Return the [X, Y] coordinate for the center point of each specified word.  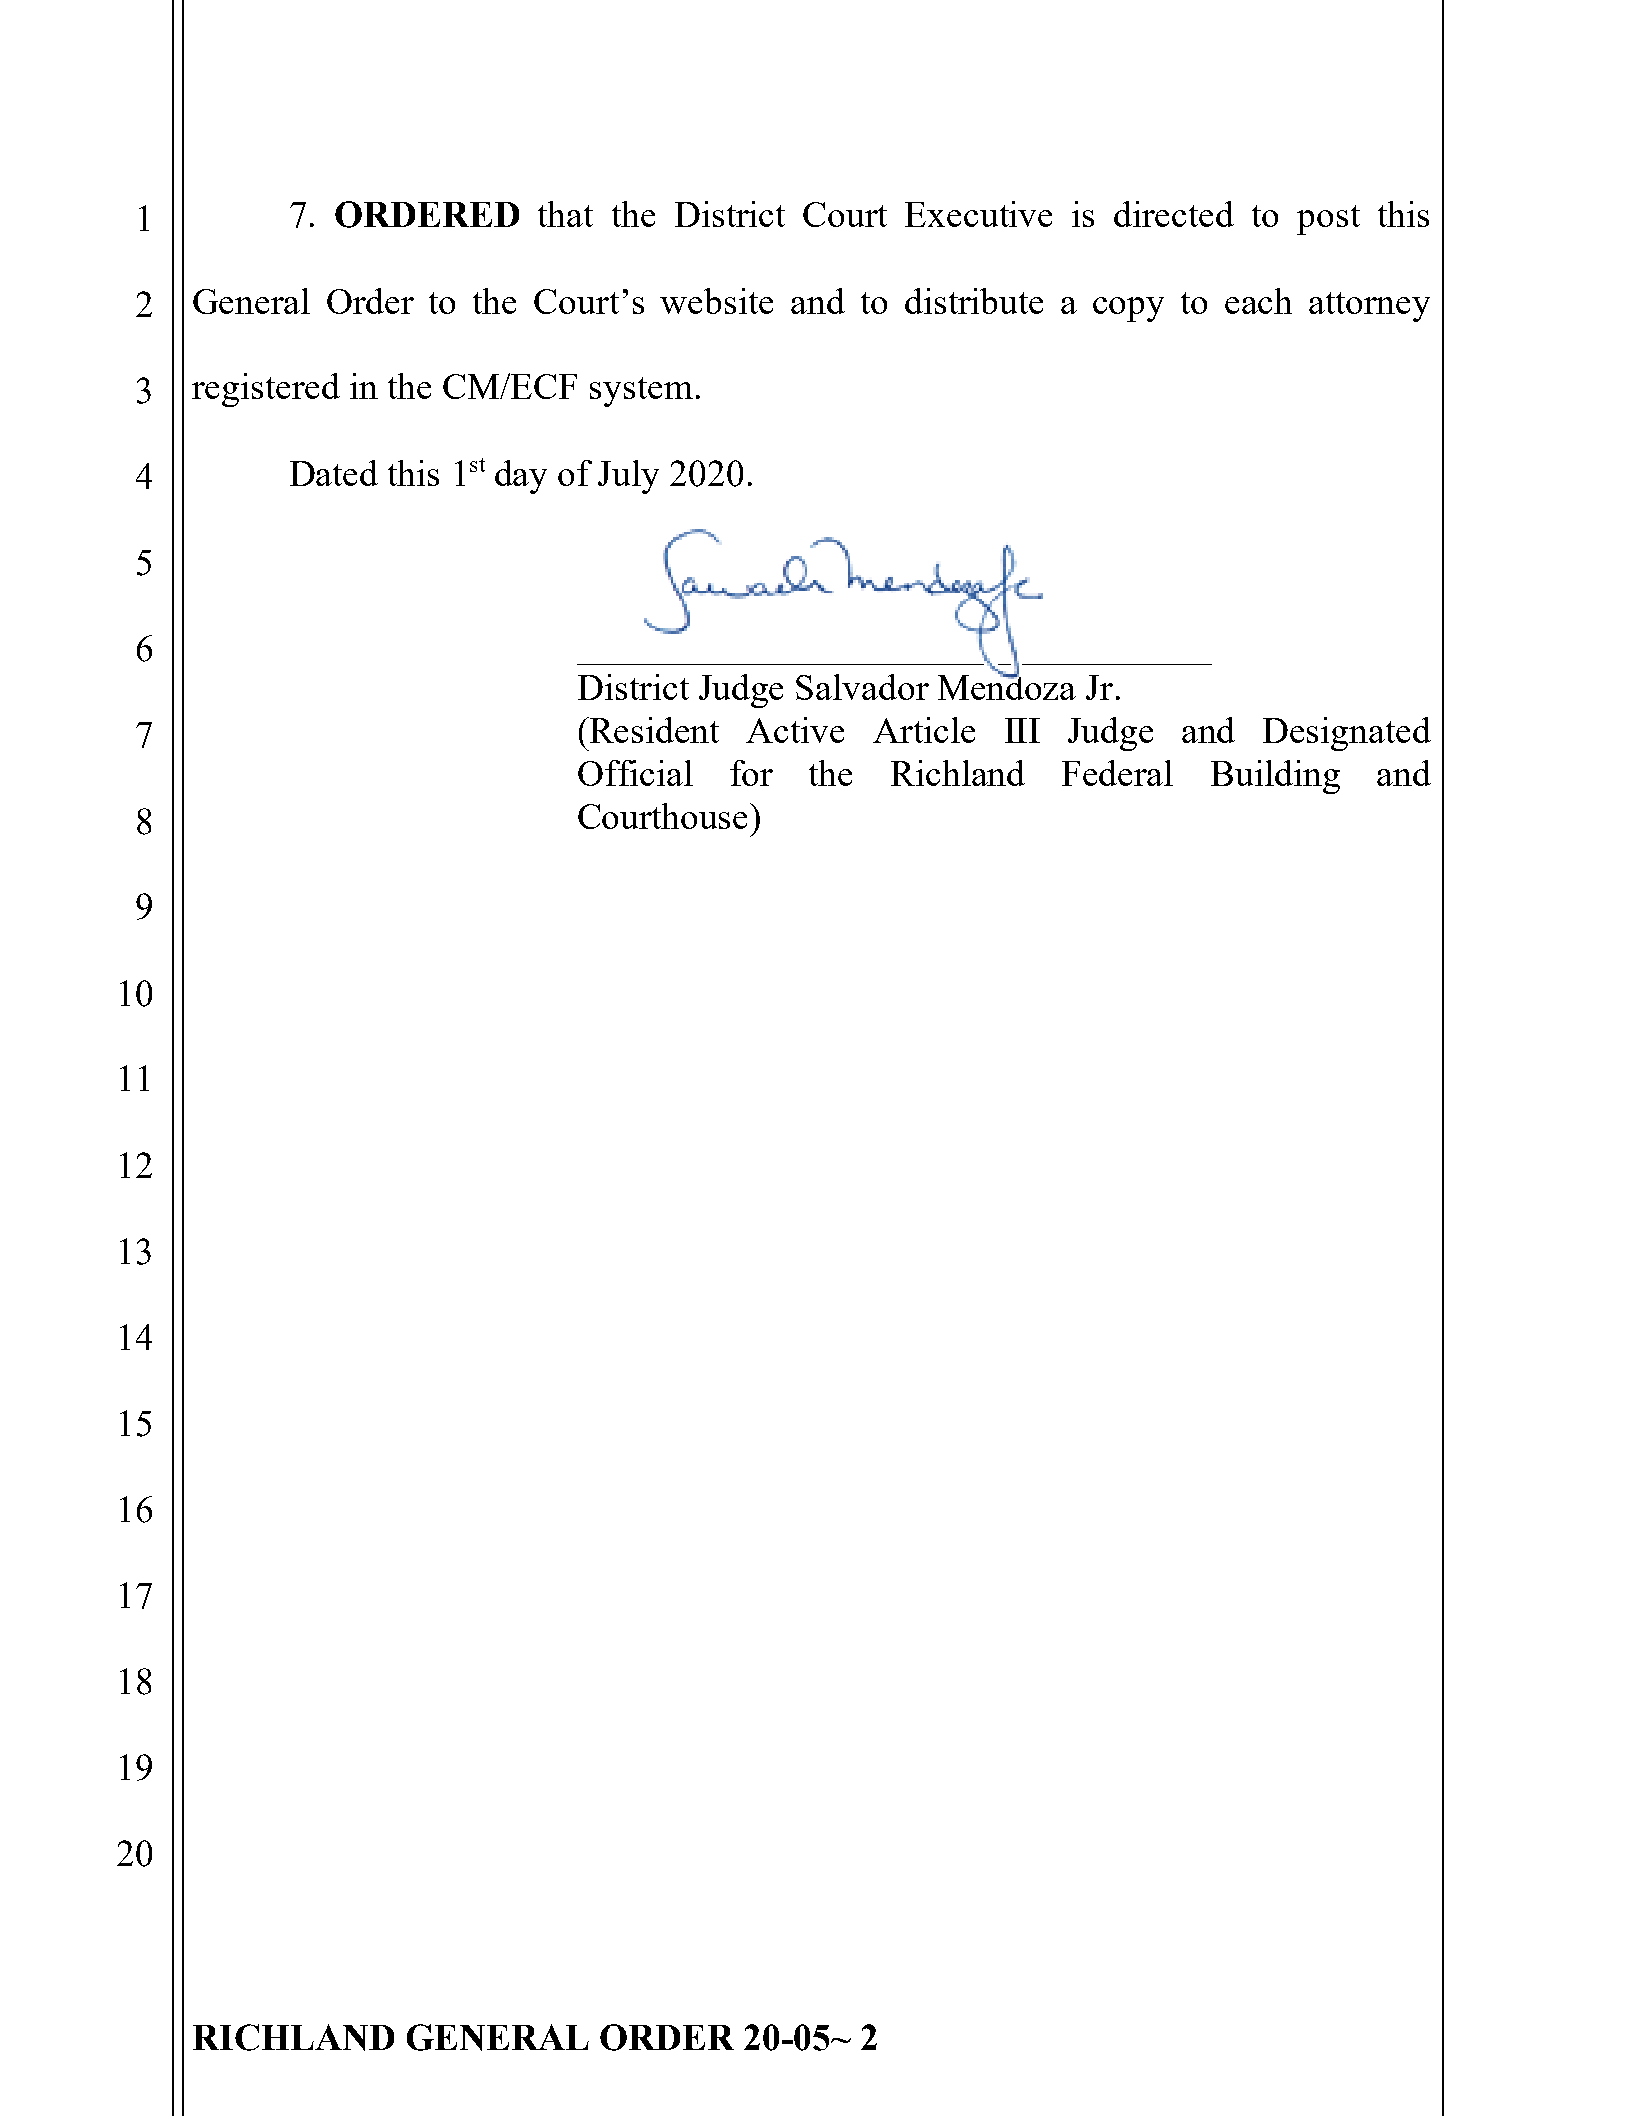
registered [266, 390]
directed [1174, 214]
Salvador [862, 687]
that [565, 214]
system [641, 392]
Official [635, 773]
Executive [978, 214]
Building [1275, 777]
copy [1128, 309]
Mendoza [1007, 686]
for [751, 773]
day [521, 477]
